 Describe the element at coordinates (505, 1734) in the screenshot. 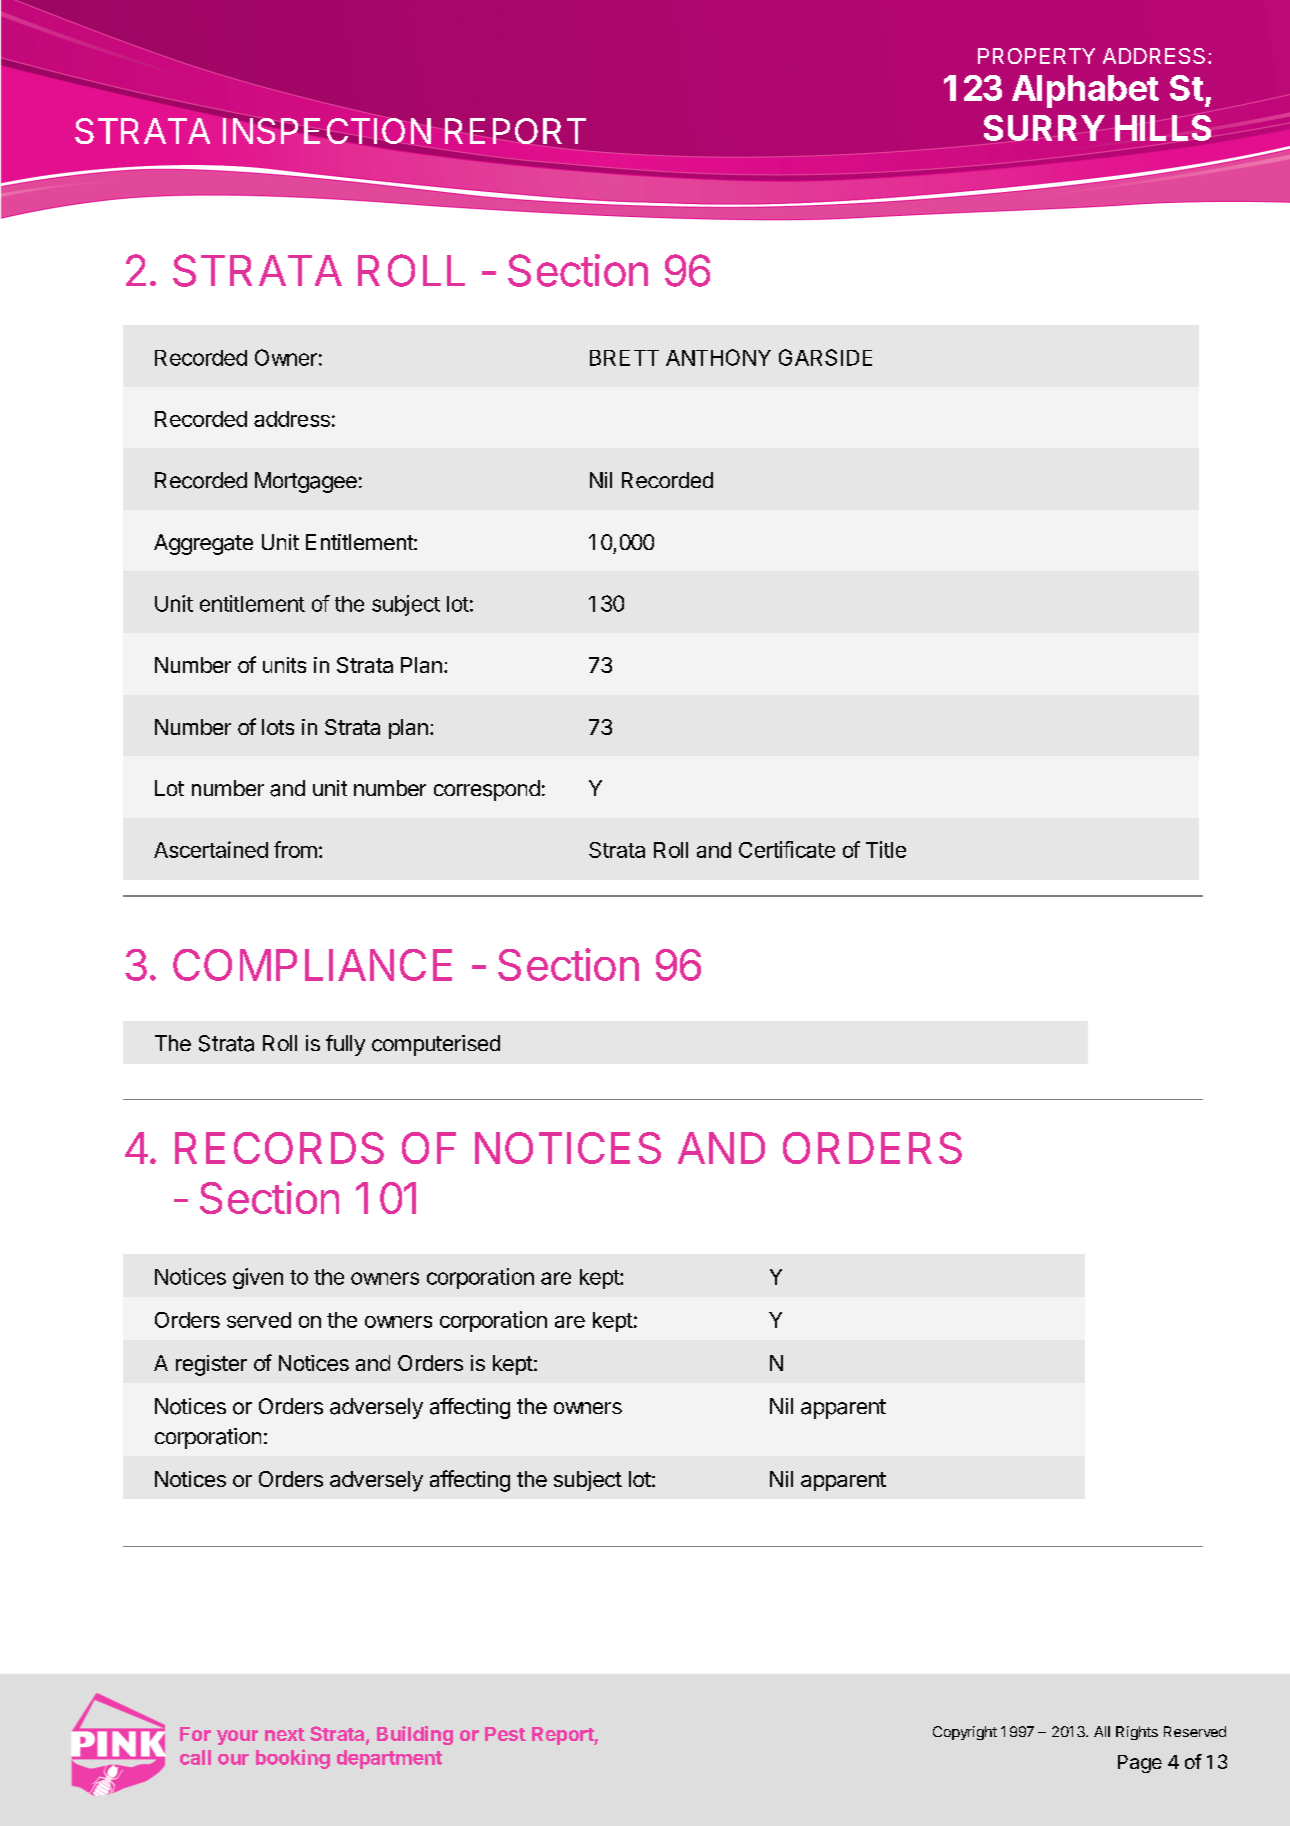

I see `Pest` at that location.
